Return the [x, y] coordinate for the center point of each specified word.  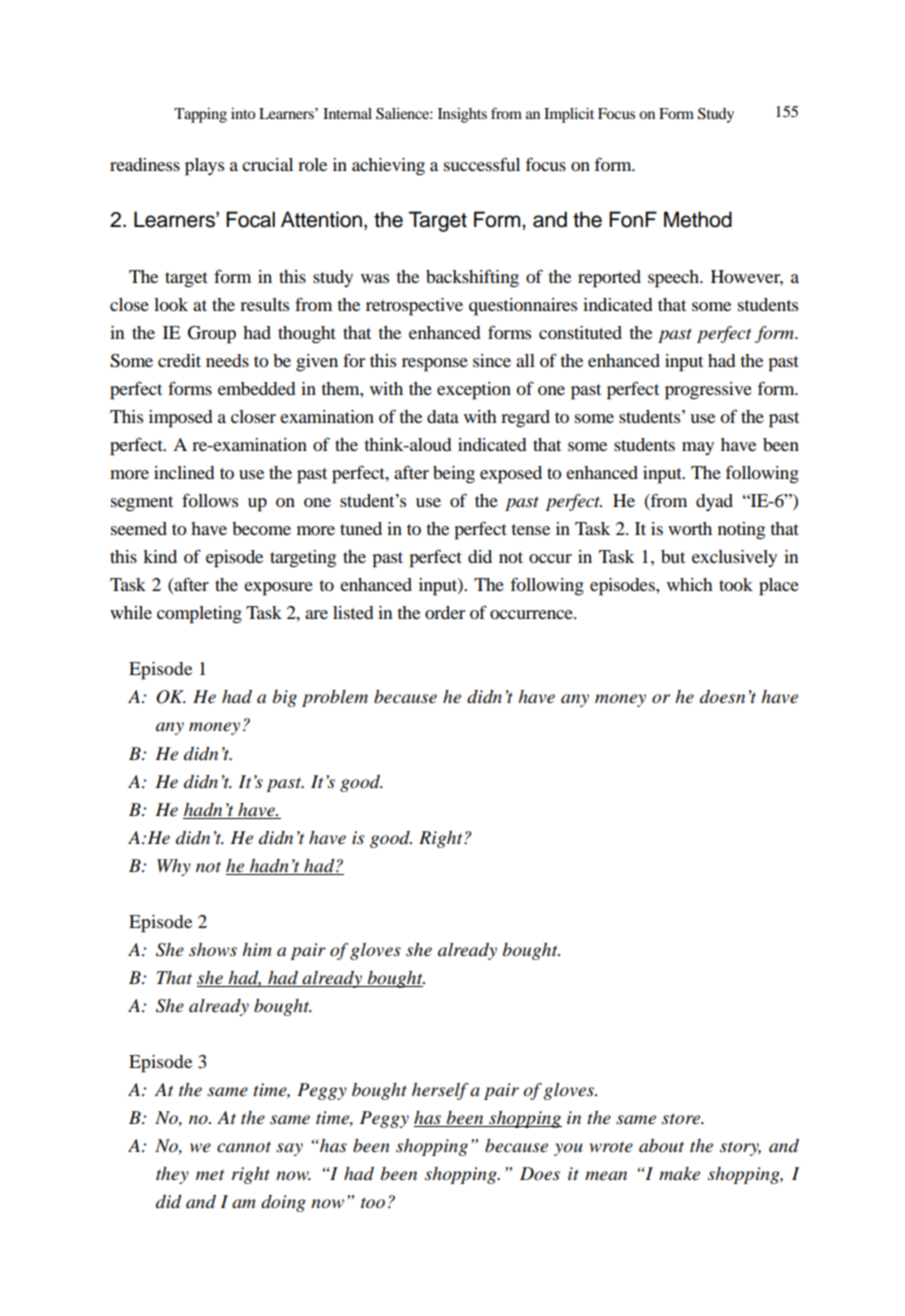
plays [204, 167]
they [172, 1175]
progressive [708, 391]
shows [213, 949]
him [257, 949]
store [682, 1119]
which [690, 584]
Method [698, 219]
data [443, 416]
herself [440, 1091]
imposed [180, 419]
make [679, 1174]
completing [199, 615]
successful [482, 164]
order [445, 612]
